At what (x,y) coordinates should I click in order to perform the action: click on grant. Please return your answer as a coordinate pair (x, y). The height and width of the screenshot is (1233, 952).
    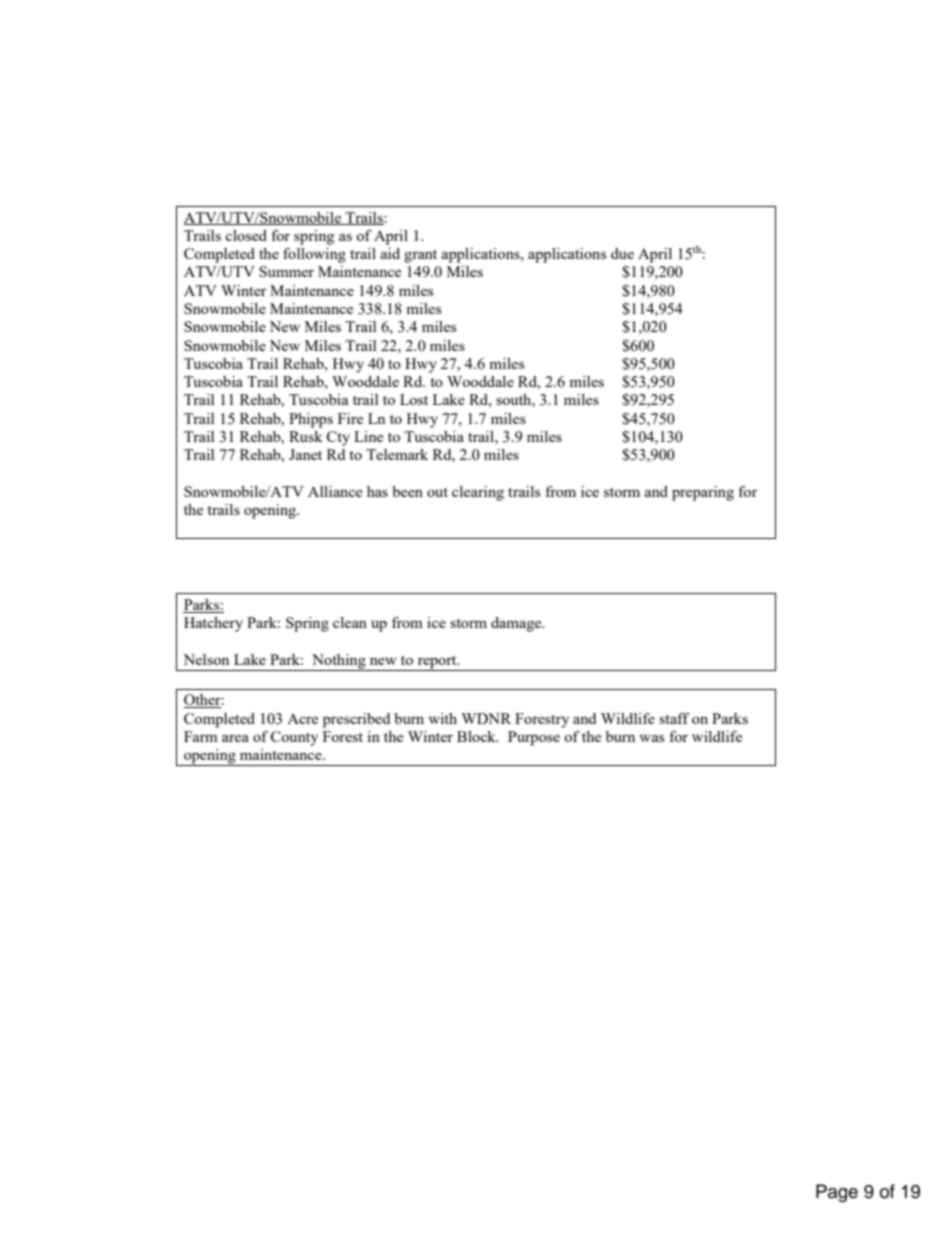
    Looking at the image, I should click on (420, 256).
